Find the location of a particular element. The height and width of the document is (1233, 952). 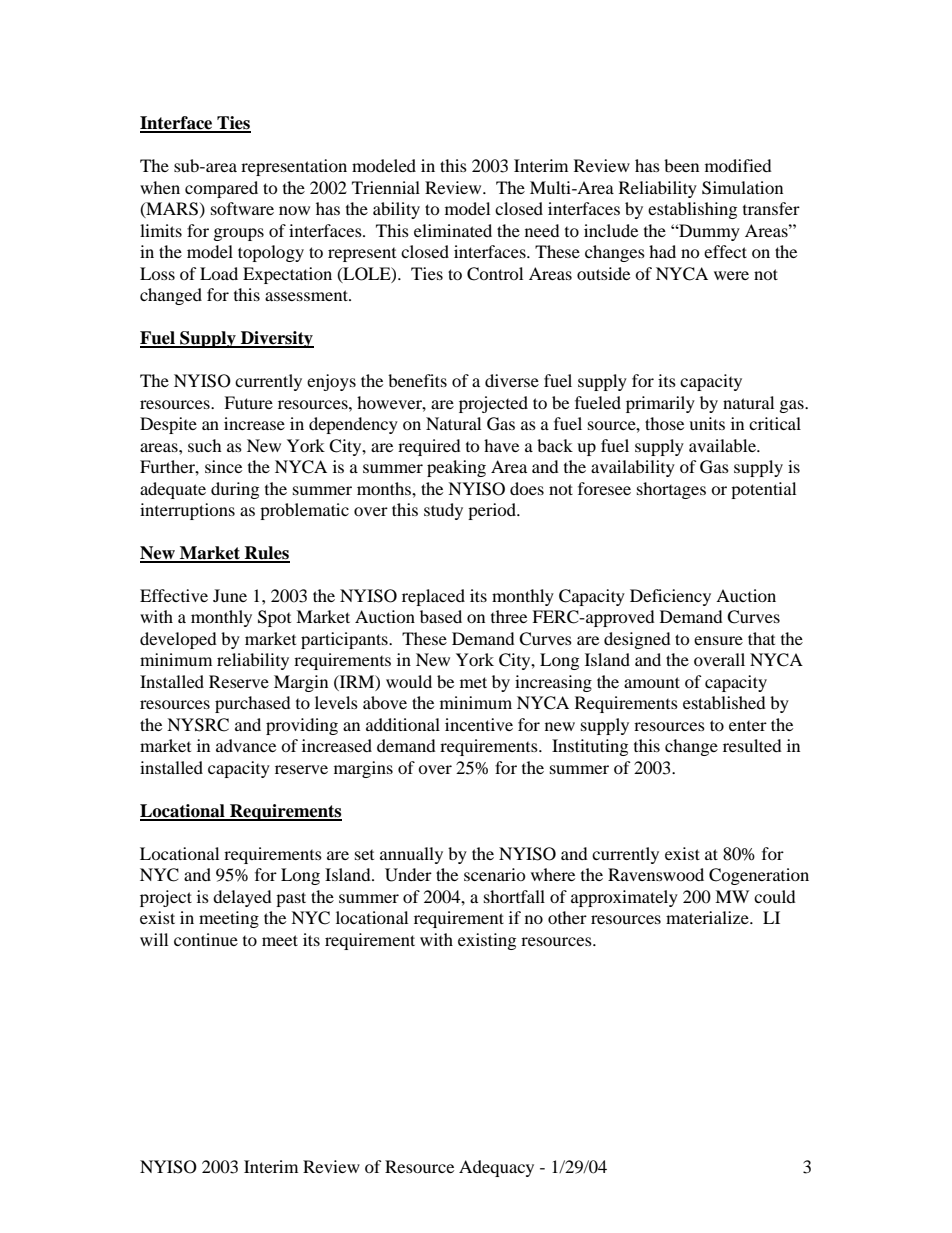

Future is located at coordinates (248, 402).
